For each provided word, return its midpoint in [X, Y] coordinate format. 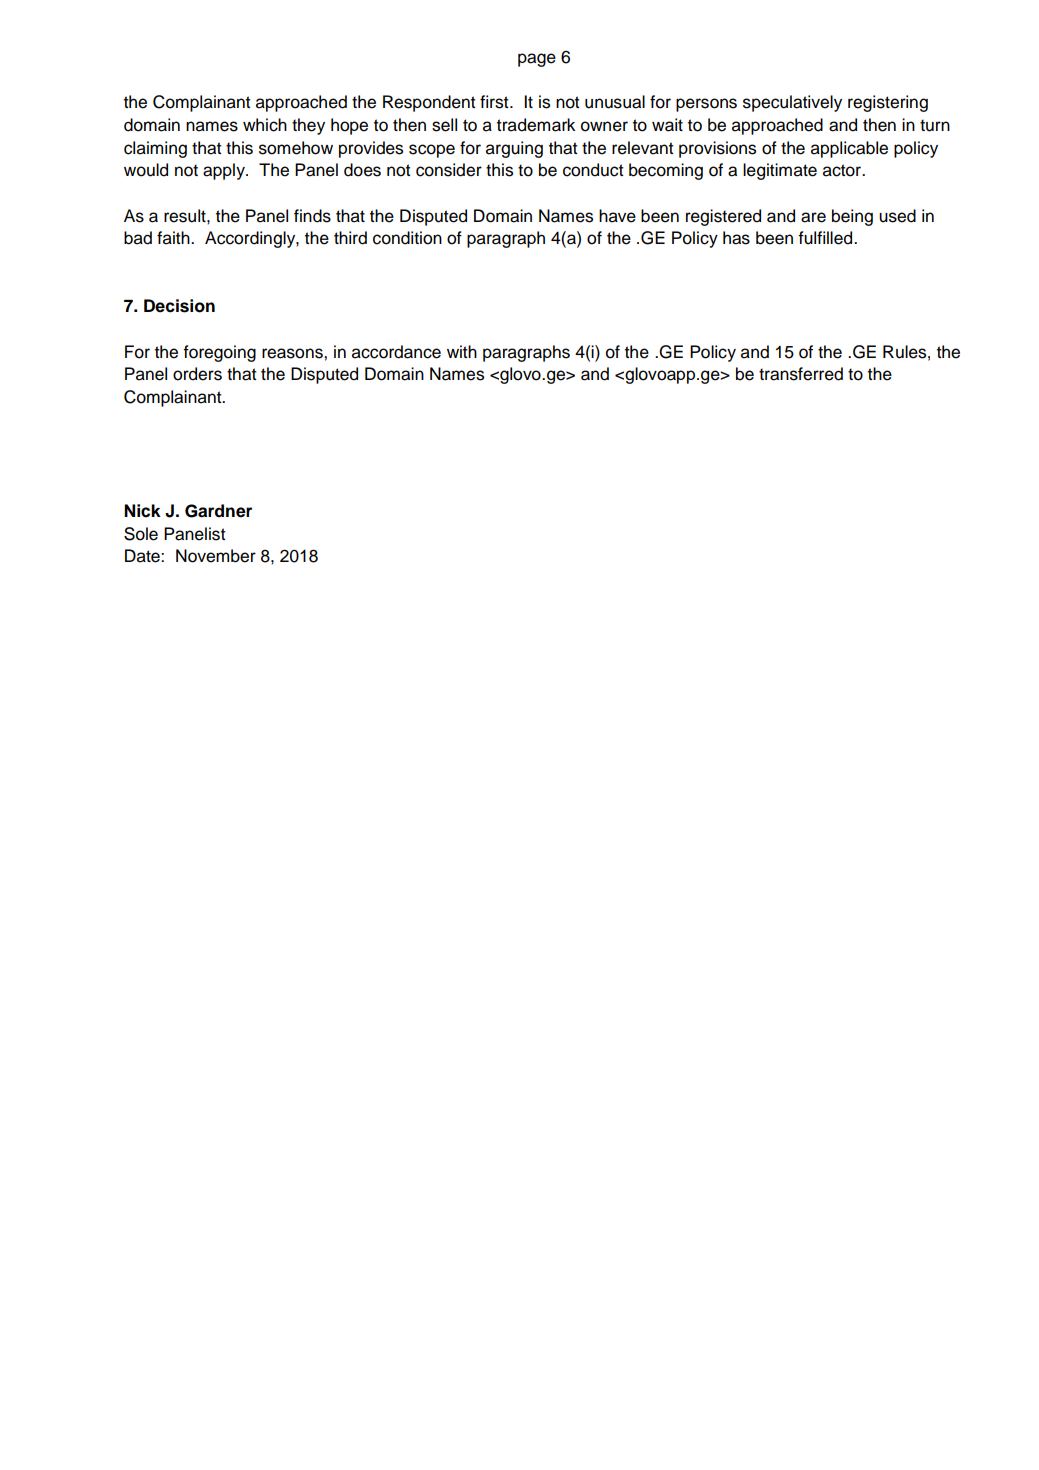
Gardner [218, 511]
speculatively [792, 103]
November [216, 556]
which [265, 125]
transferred [801, 374]
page [537, 60]
